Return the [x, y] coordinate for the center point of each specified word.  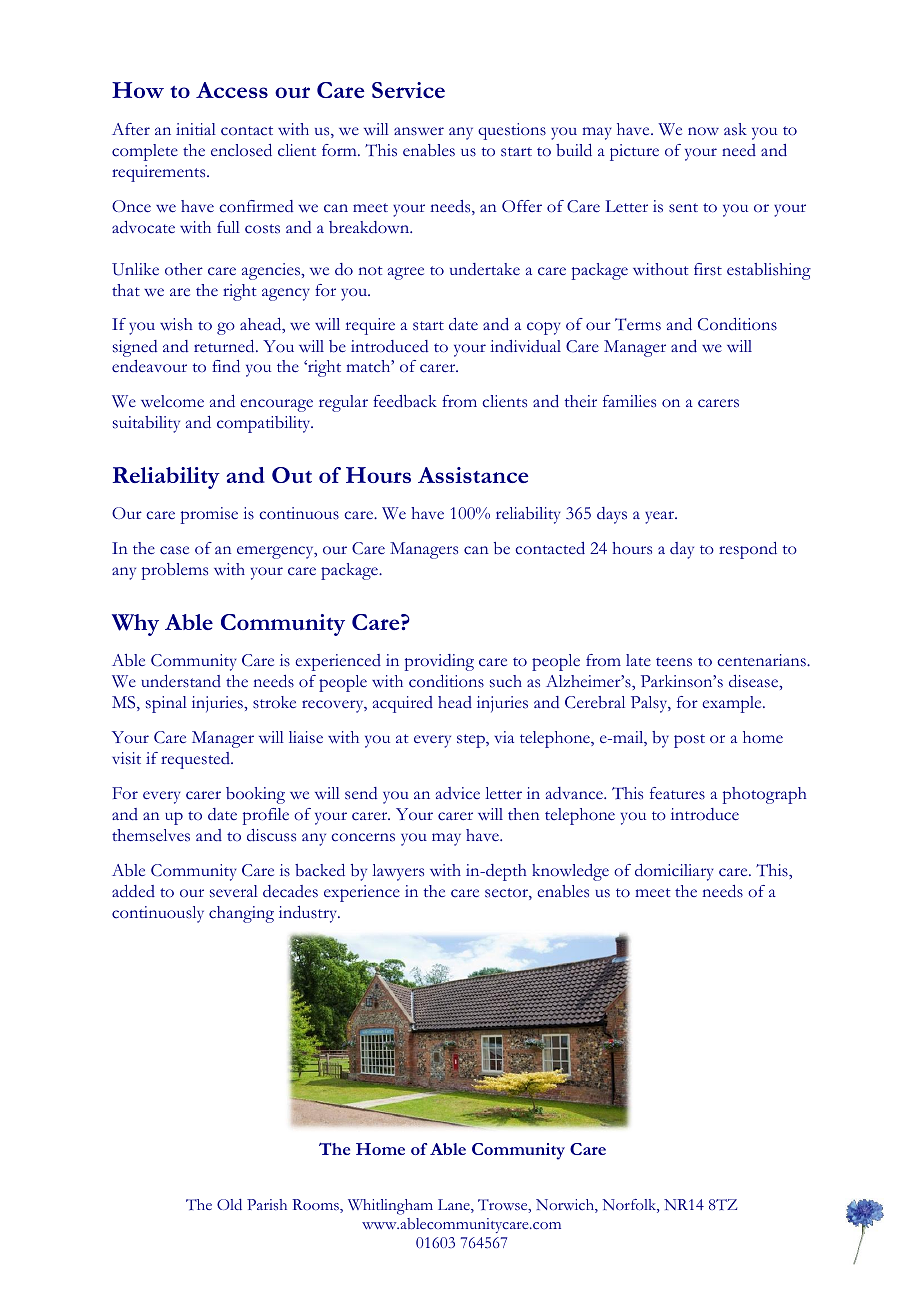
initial [196, 129]
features [677, 793]
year [661, 517]
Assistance [473, 475]
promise [209, 515]
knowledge [570, 872]
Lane [455, 1206]
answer [419, 131]
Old [229, 1204]
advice [458, 793]
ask [735, 129]
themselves [151, 835]
